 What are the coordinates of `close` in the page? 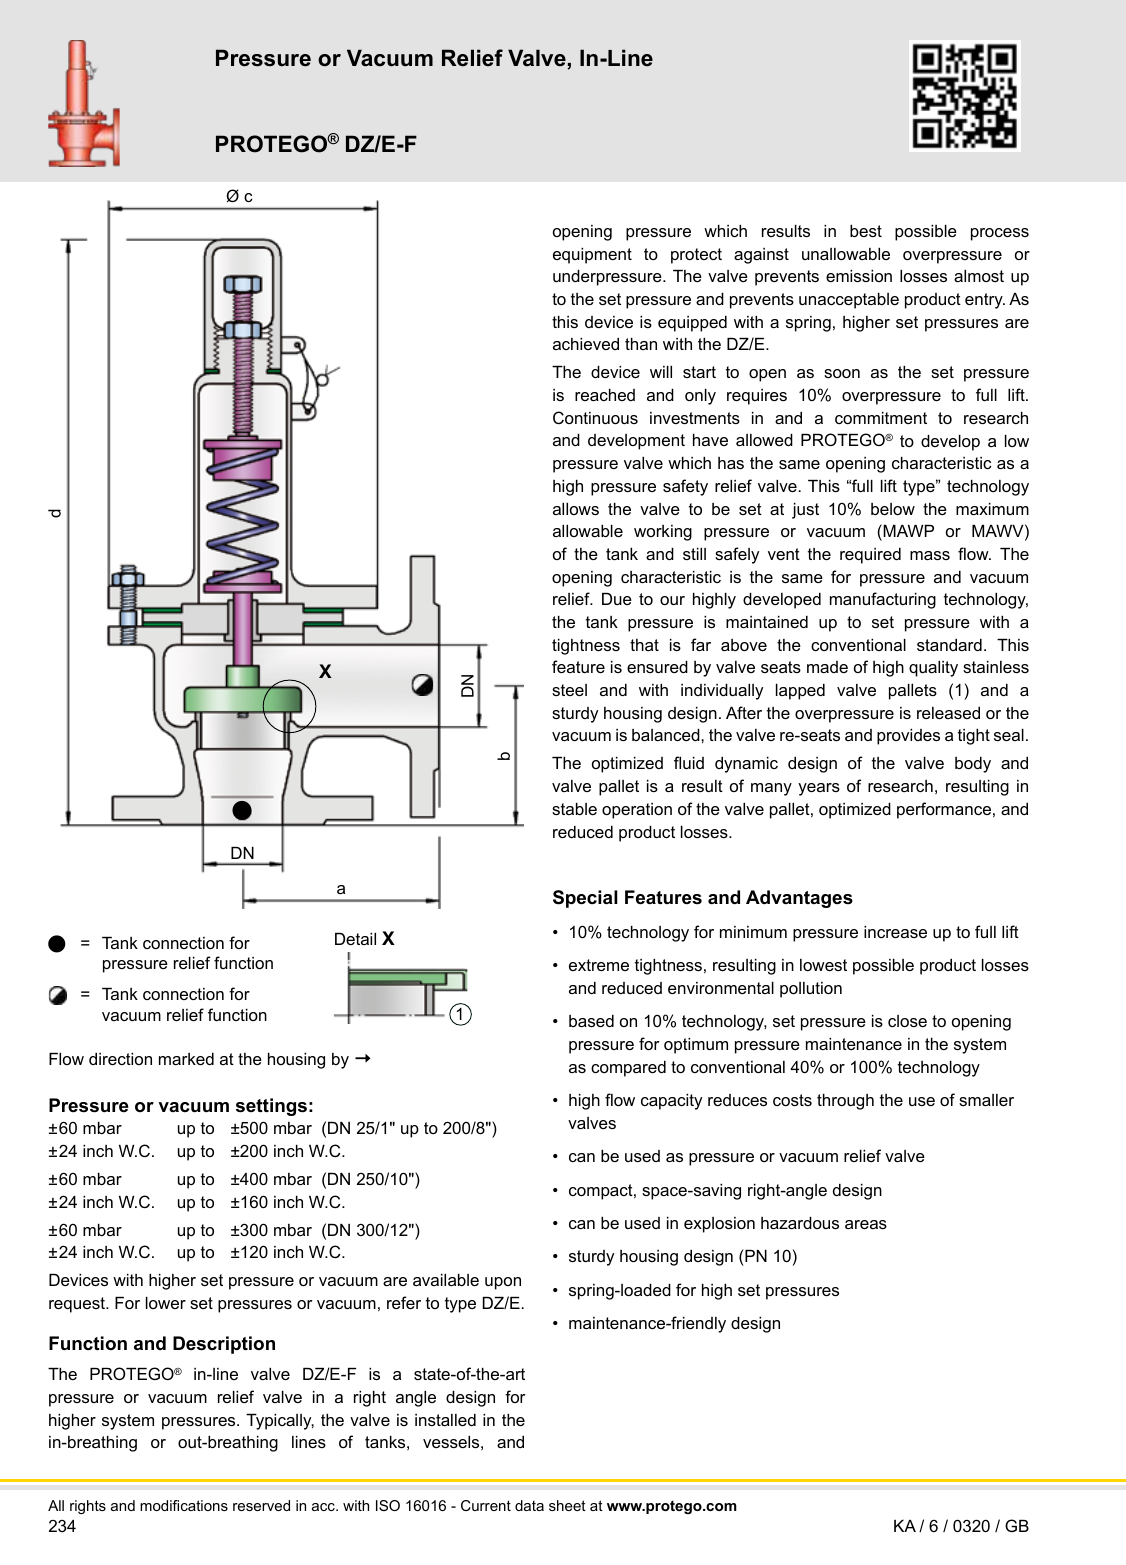 It's located at (907, 1021).
